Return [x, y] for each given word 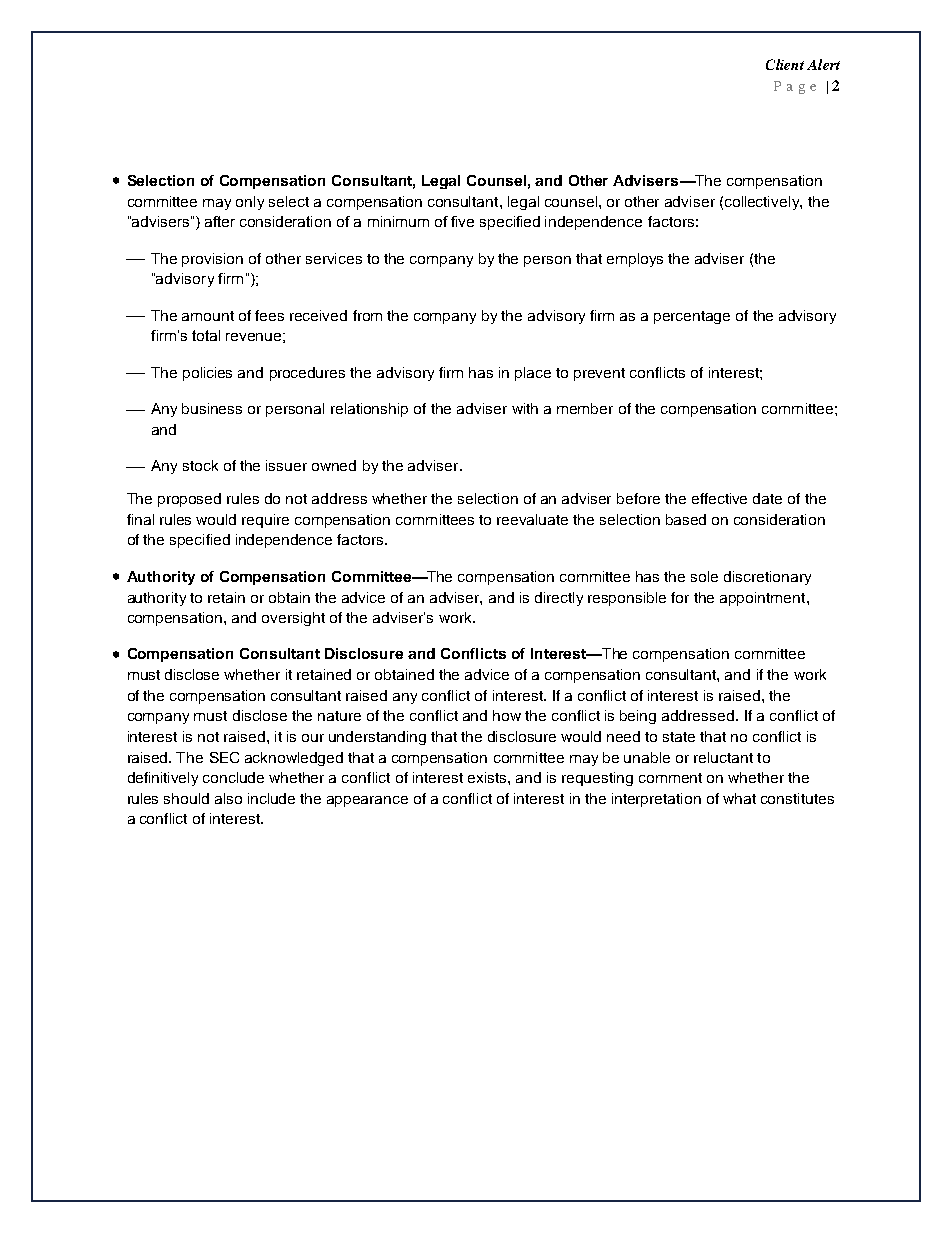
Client [785, 64]
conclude [233, 777]
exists [488, 777]
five [462, 221]
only [250, 203]
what [739, 798]
